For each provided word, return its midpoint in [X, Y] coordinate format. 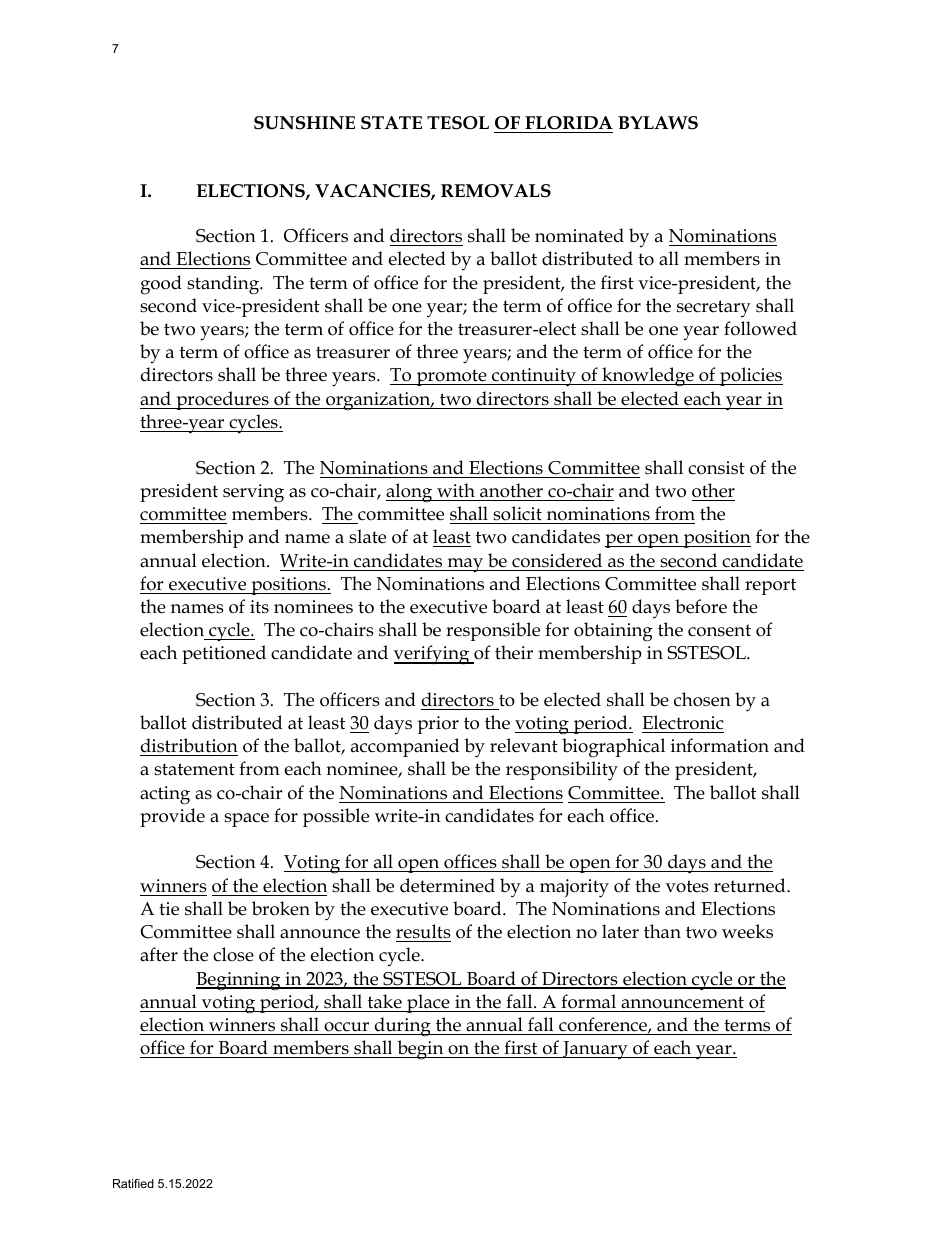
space [246, 820]
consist [716, 468]
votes [687, 886]
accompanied [405, 747]
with [456, 490]
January [595, 1050]
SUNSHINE [304, 123]
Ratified [133, 1183]
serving [253, 493]
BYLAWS [658, 123]
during [403, 1027]
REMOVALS [496, 191]
